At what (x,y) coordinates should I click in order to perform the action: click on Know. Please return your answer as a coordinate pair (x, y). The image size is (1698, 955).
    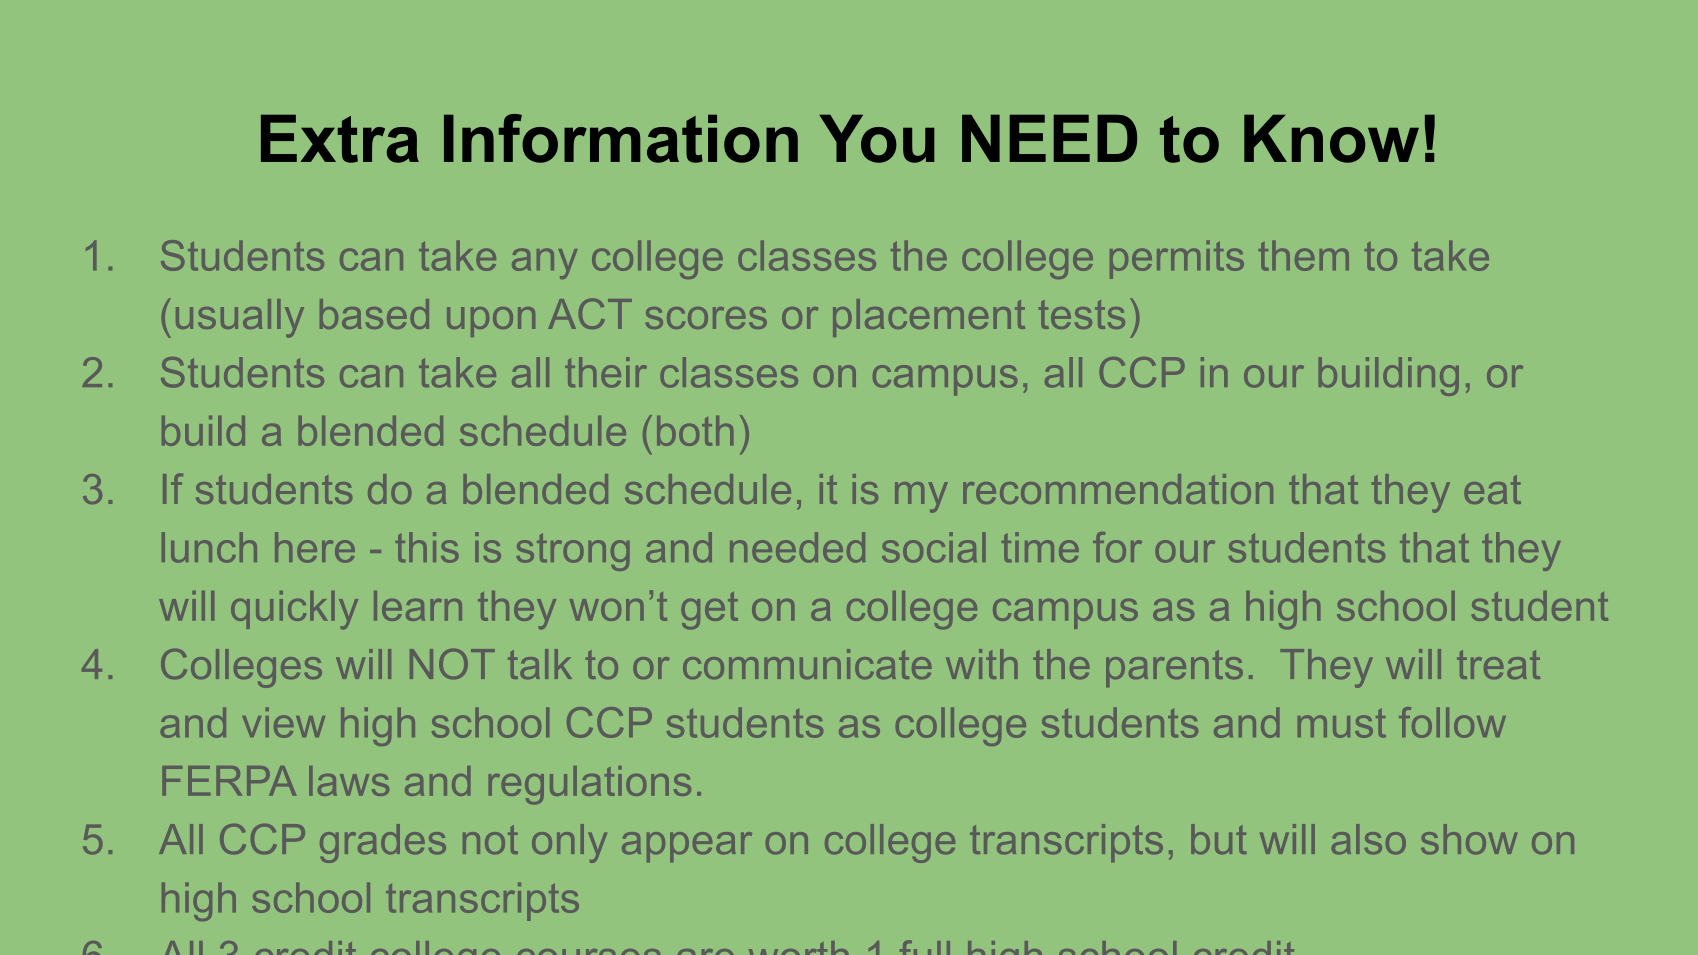
    Looking at the image, I should click on (1331, 138).
